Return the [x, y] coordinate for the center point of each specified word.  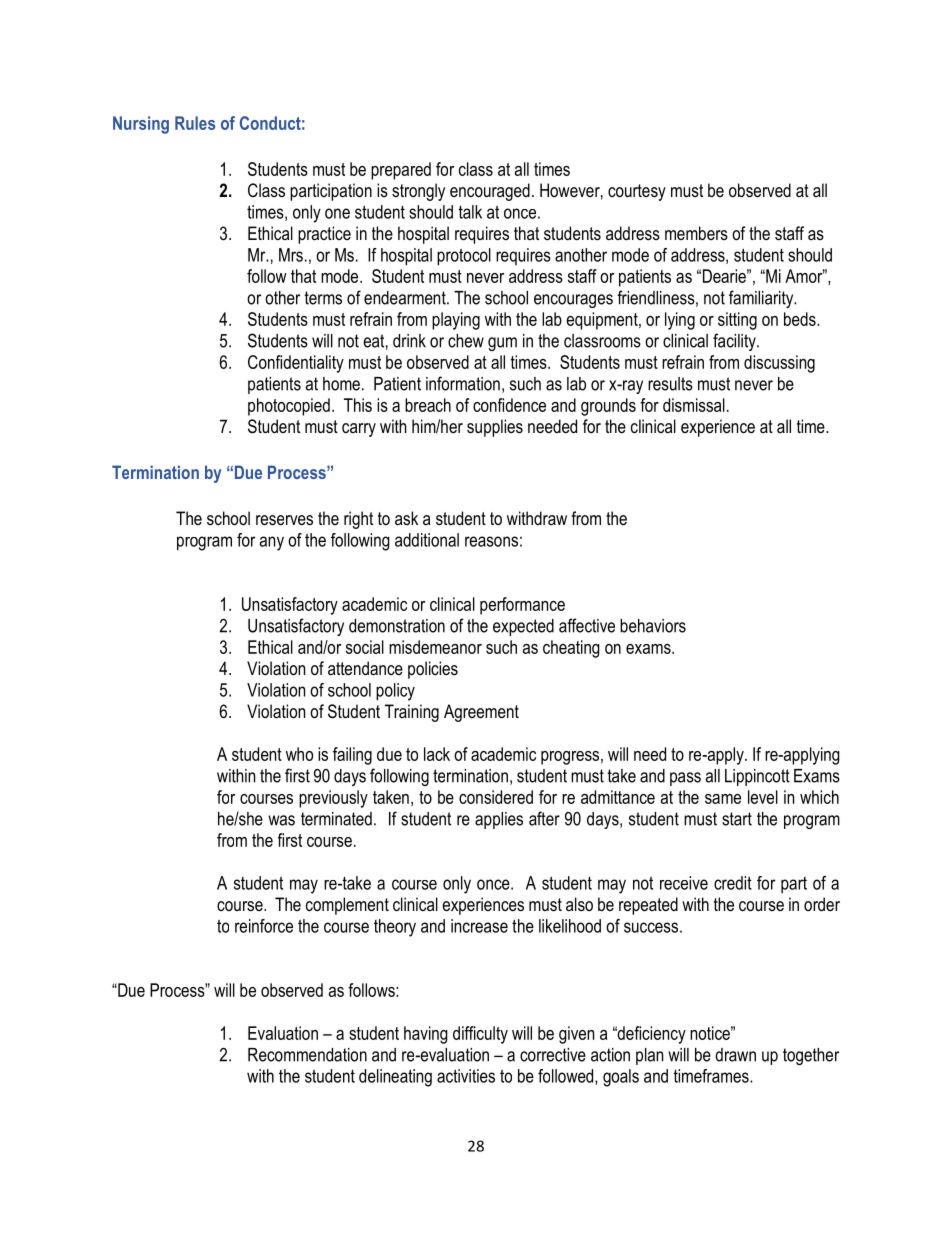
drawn [735, 1055]
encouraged [490, 192]
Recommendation [307, 1055]
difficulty [480, 1035]
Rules [195, 123]
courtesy [637, 192]
